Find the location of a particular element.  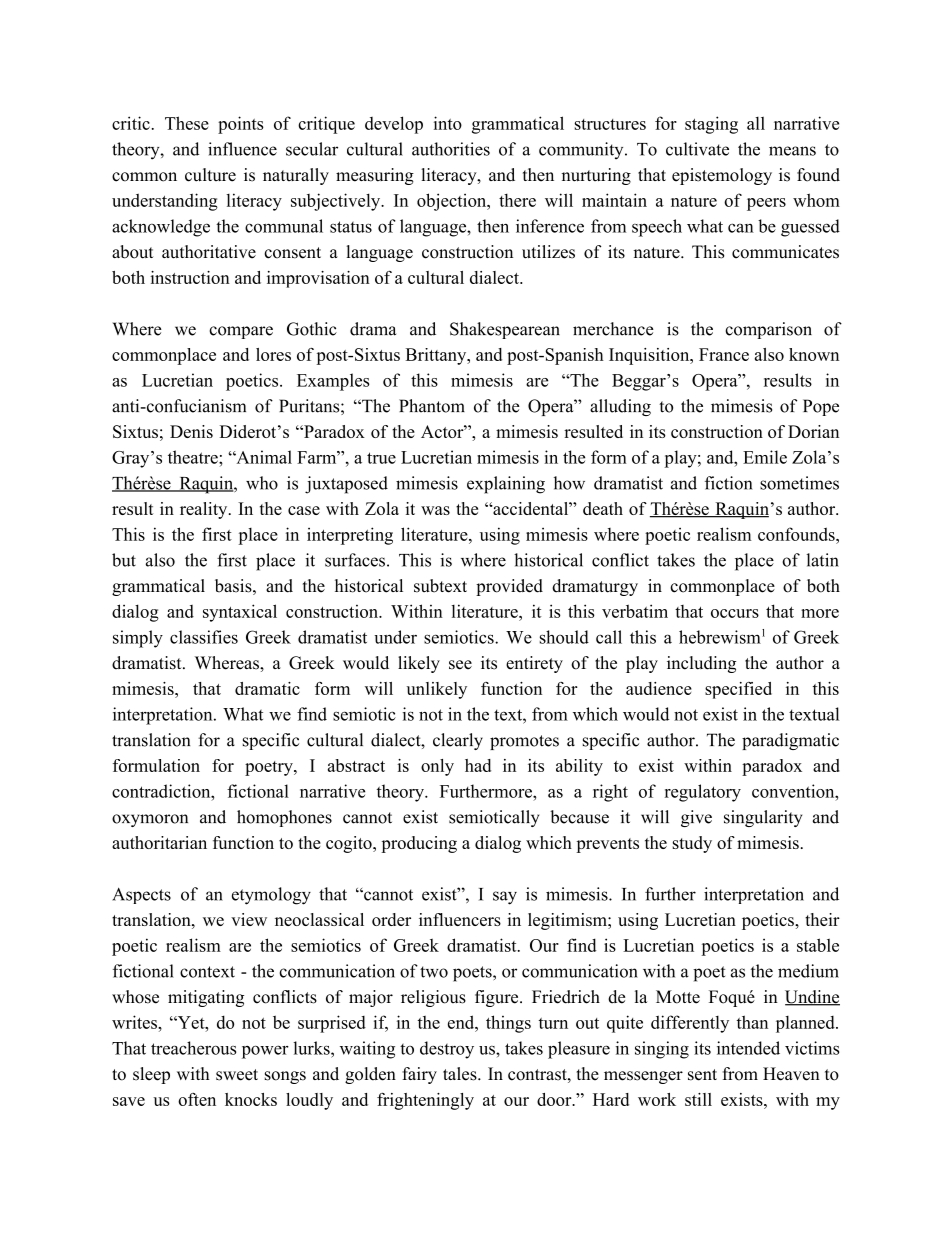

provided is located at coordinates (509, 587).
